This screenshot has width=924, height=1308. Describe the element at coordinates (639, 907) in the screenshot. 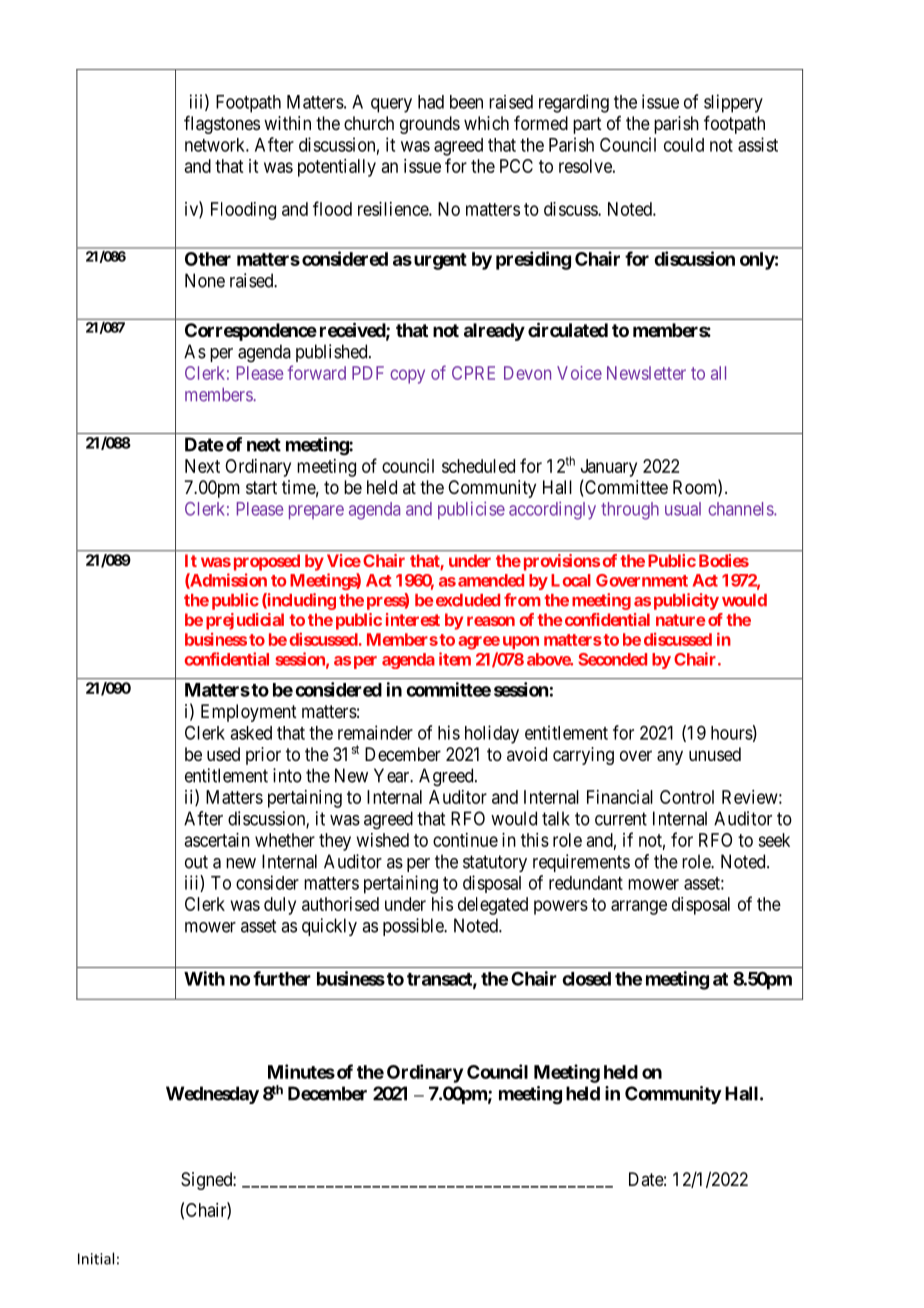

I see `arrange` at that location.
